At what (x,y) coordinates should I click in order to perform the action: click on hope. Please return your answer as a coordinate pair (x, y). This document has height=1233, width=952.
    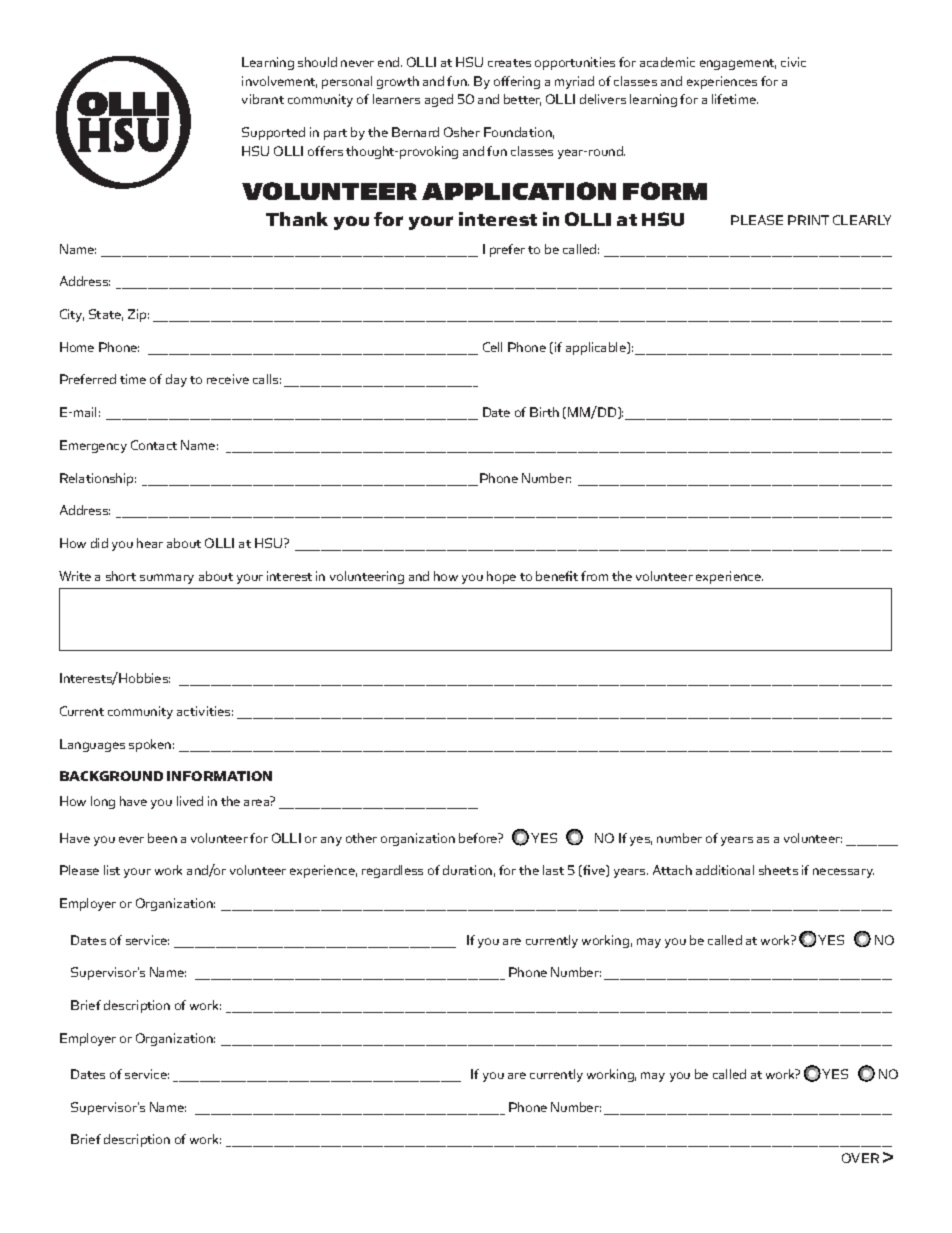
    Looking at the image, I should click on (501, 577).
